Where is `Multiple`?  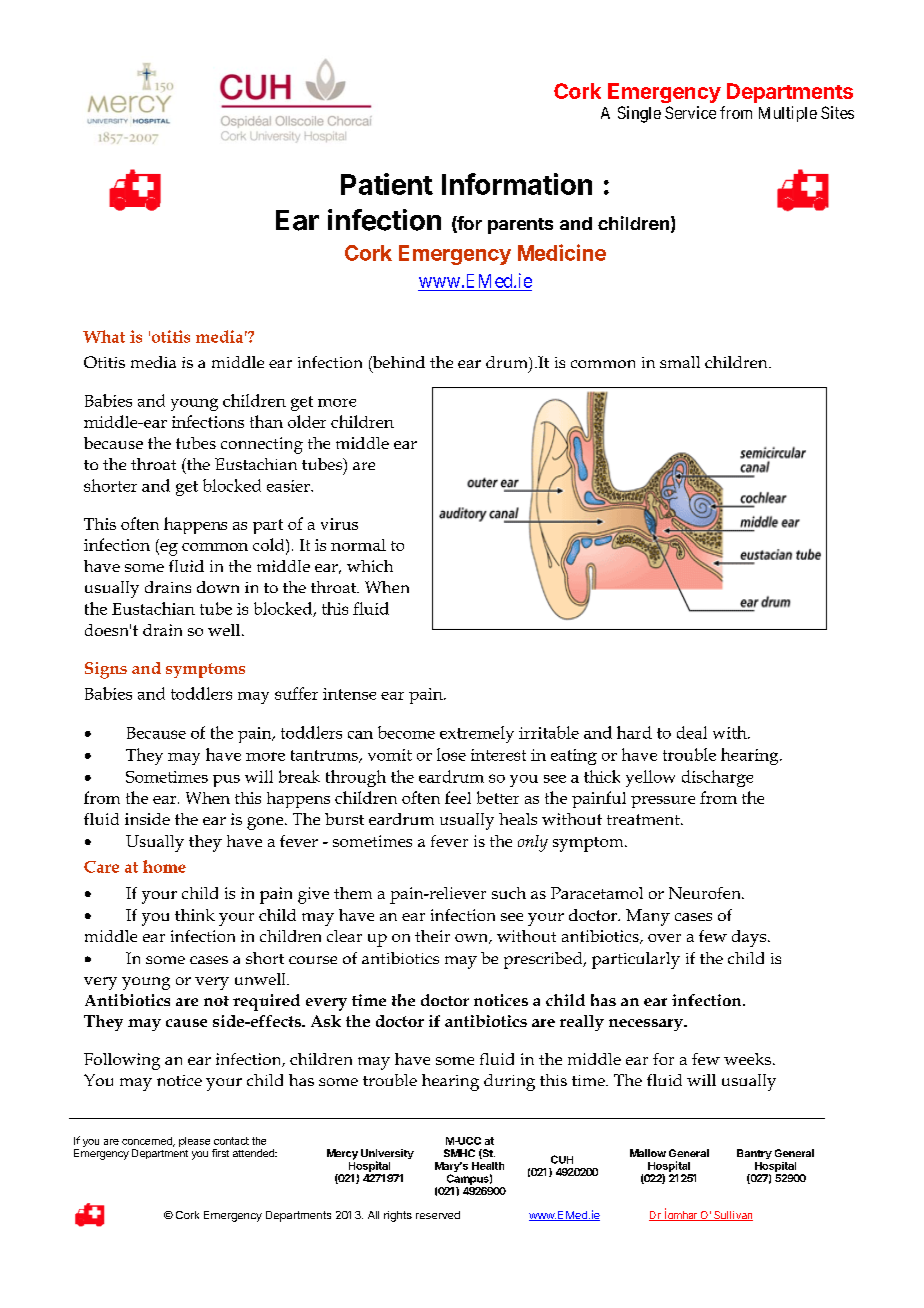 Multiple is located at coordinates (788, 114).
